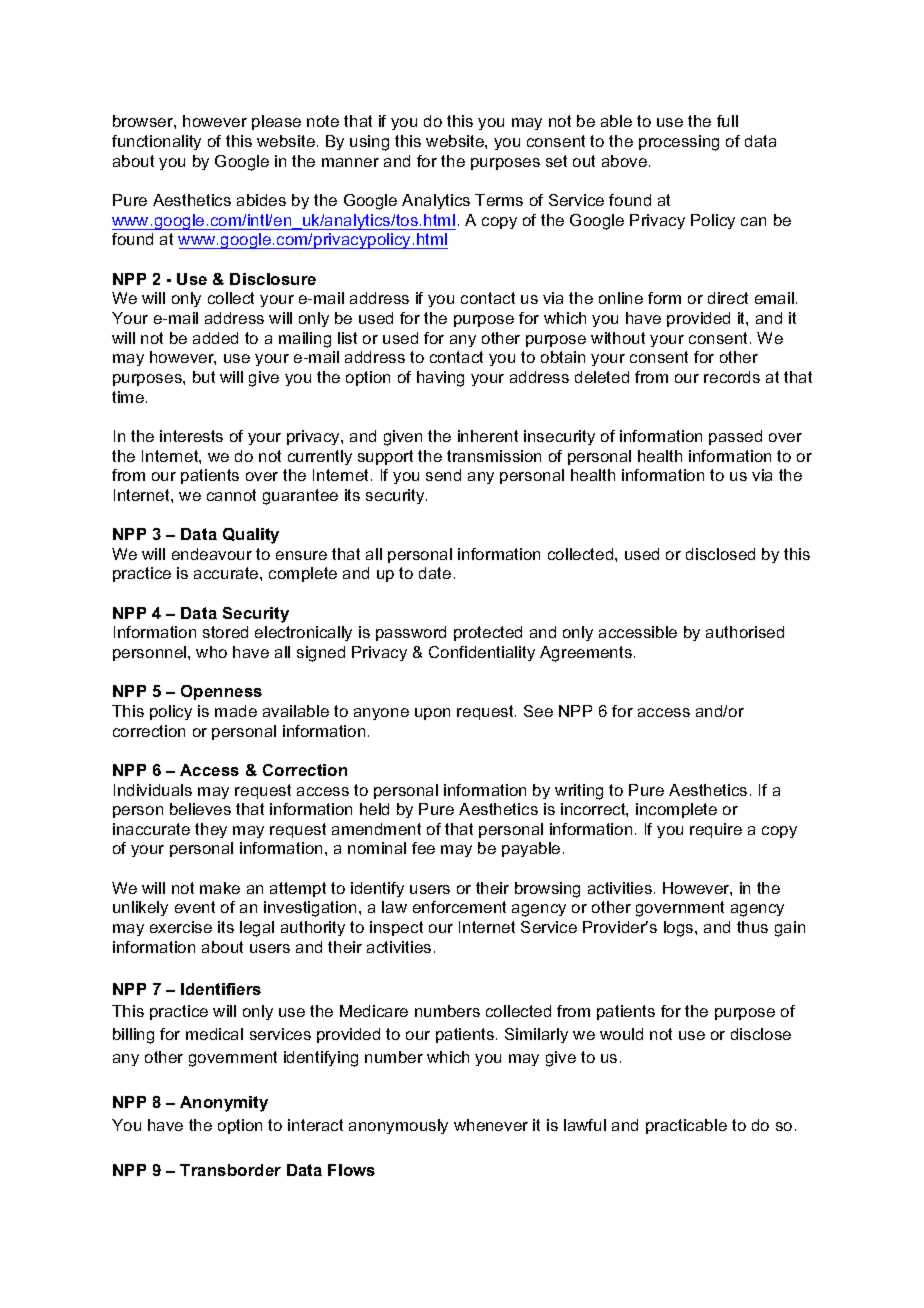 The image size is (924, 1308). Describe the element at coordinates (224, 1104) in the screenshot. I see `Anonymity` at that location.
